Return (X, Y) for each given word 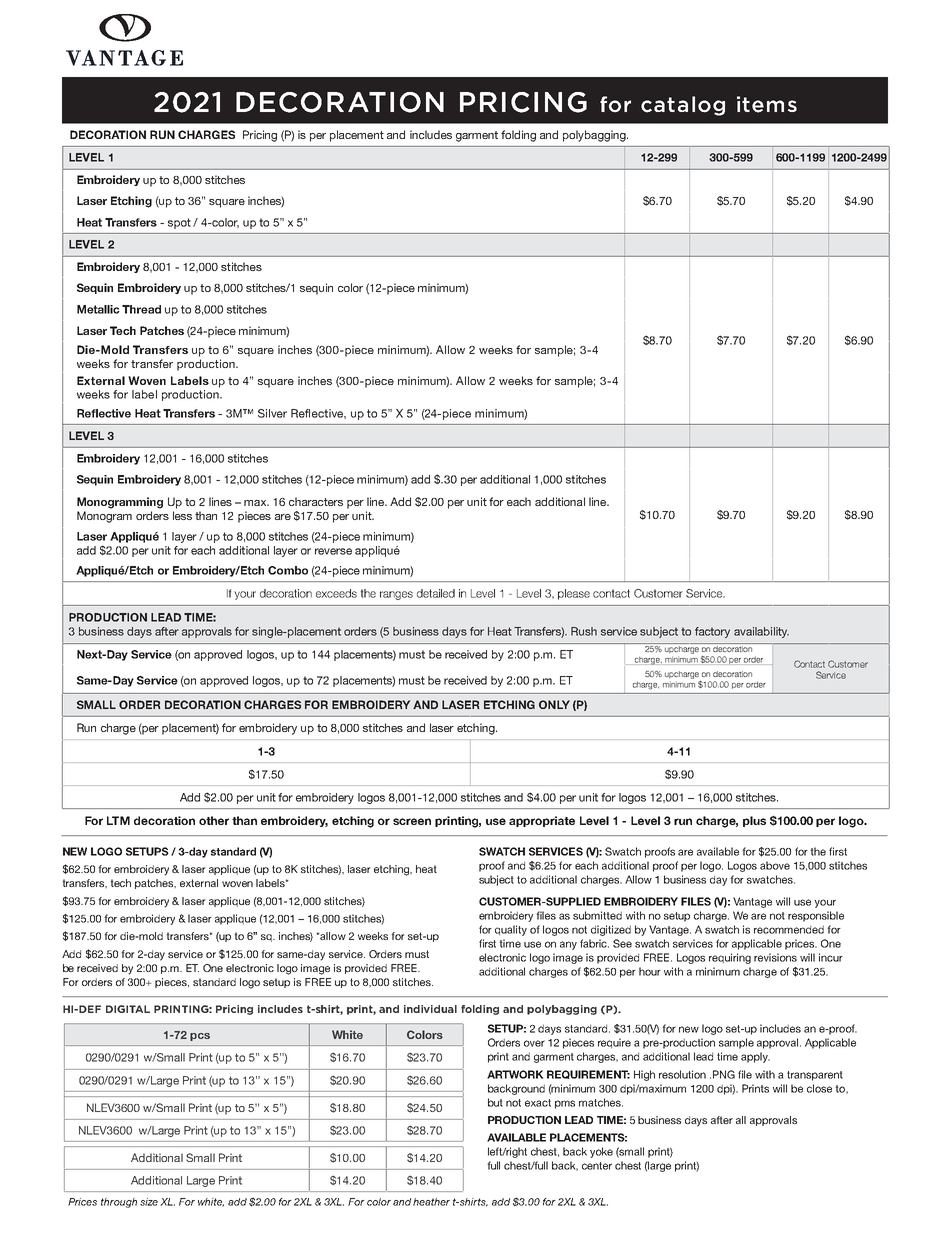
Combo (288, 570)
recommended (789, 929)
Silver (272, 413)
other (214, 820)
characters (316, 501)
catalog (683, 106)
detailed (436, 593)
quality (511, 930)
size (149, 1202)
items (767, 104)
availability (761, 632)
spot (179, 223)
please (574, 594)
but (495, 1102)
